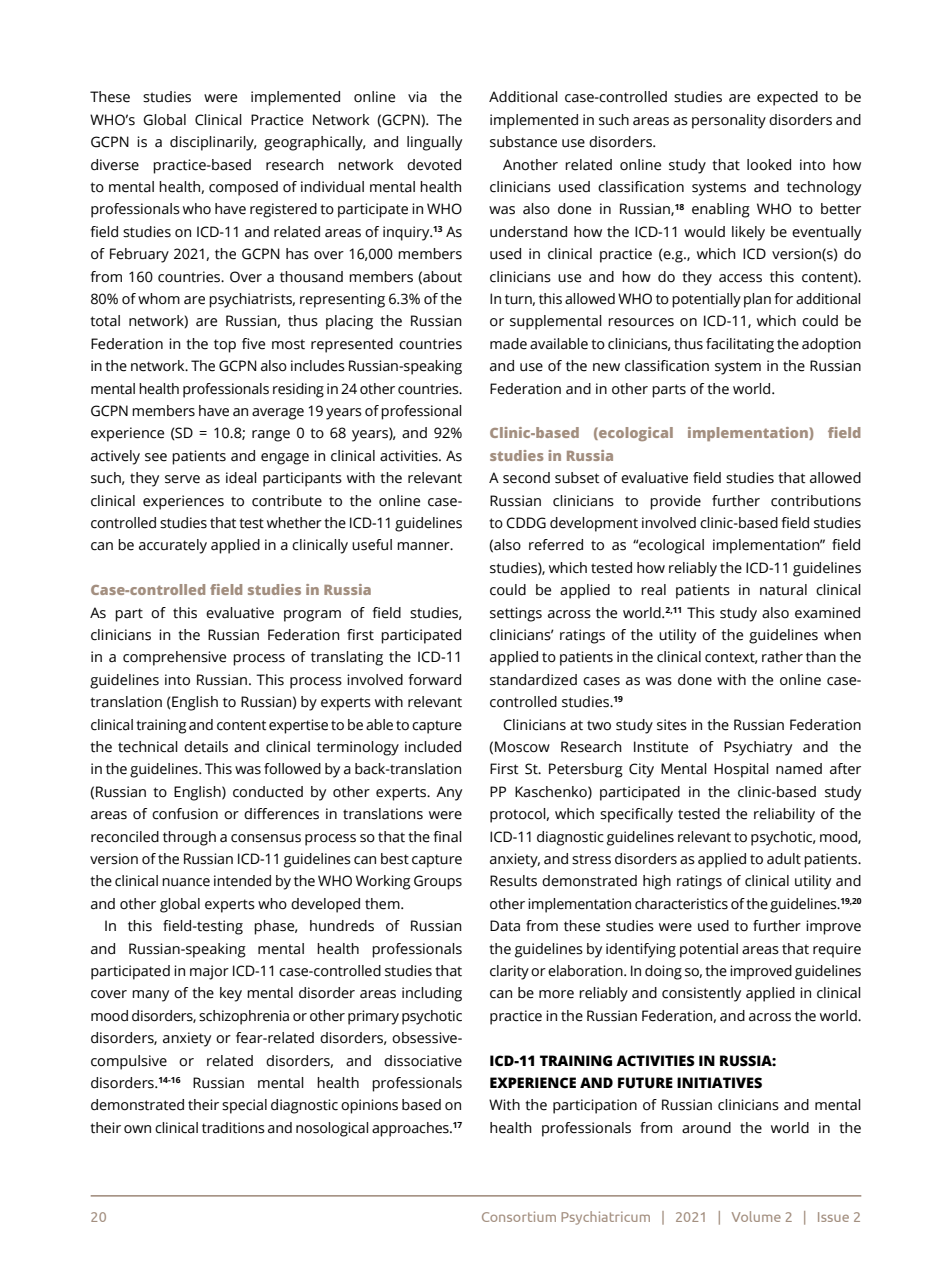 This document has width=952, height=1270. Describe the element at coordinates (186, 882) in the document. I see `nuance` at that location.
